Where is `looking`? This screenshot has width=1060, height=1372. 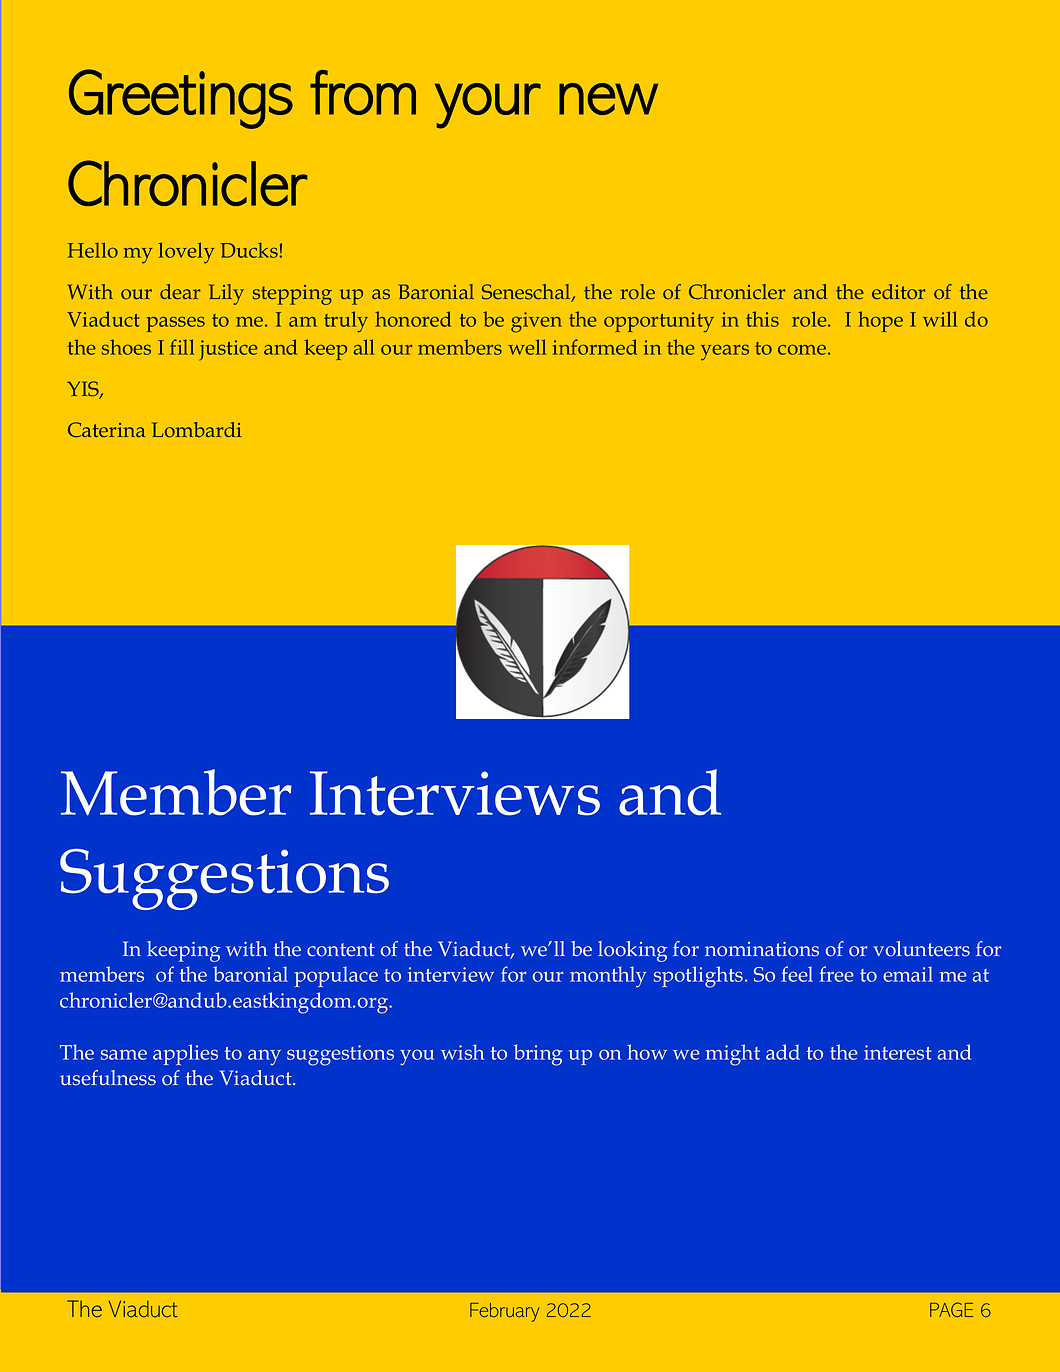 looking is located at coordinates (633, 951).
